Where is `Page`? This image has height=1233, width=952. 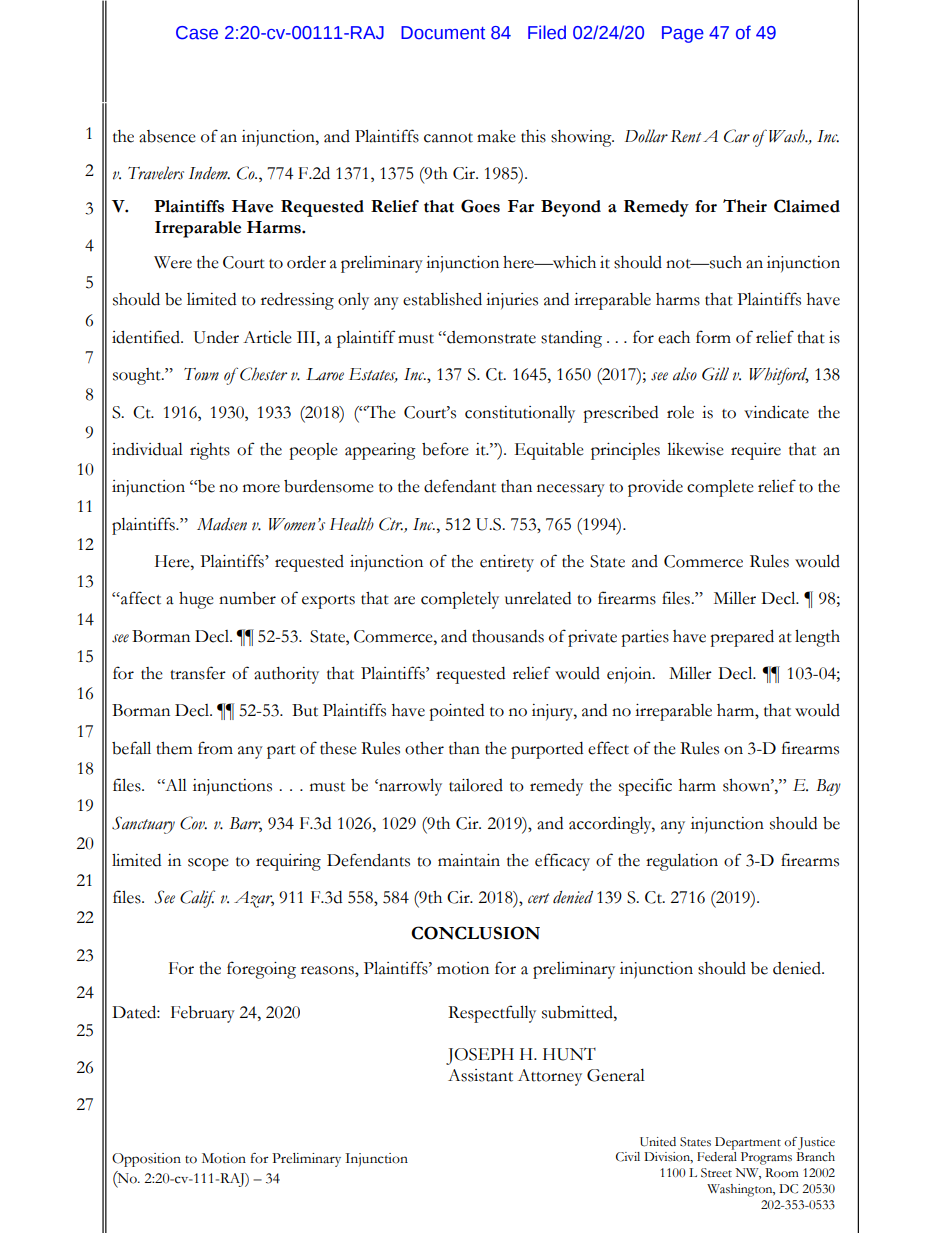 Page is located at coordinates (683, 34).
